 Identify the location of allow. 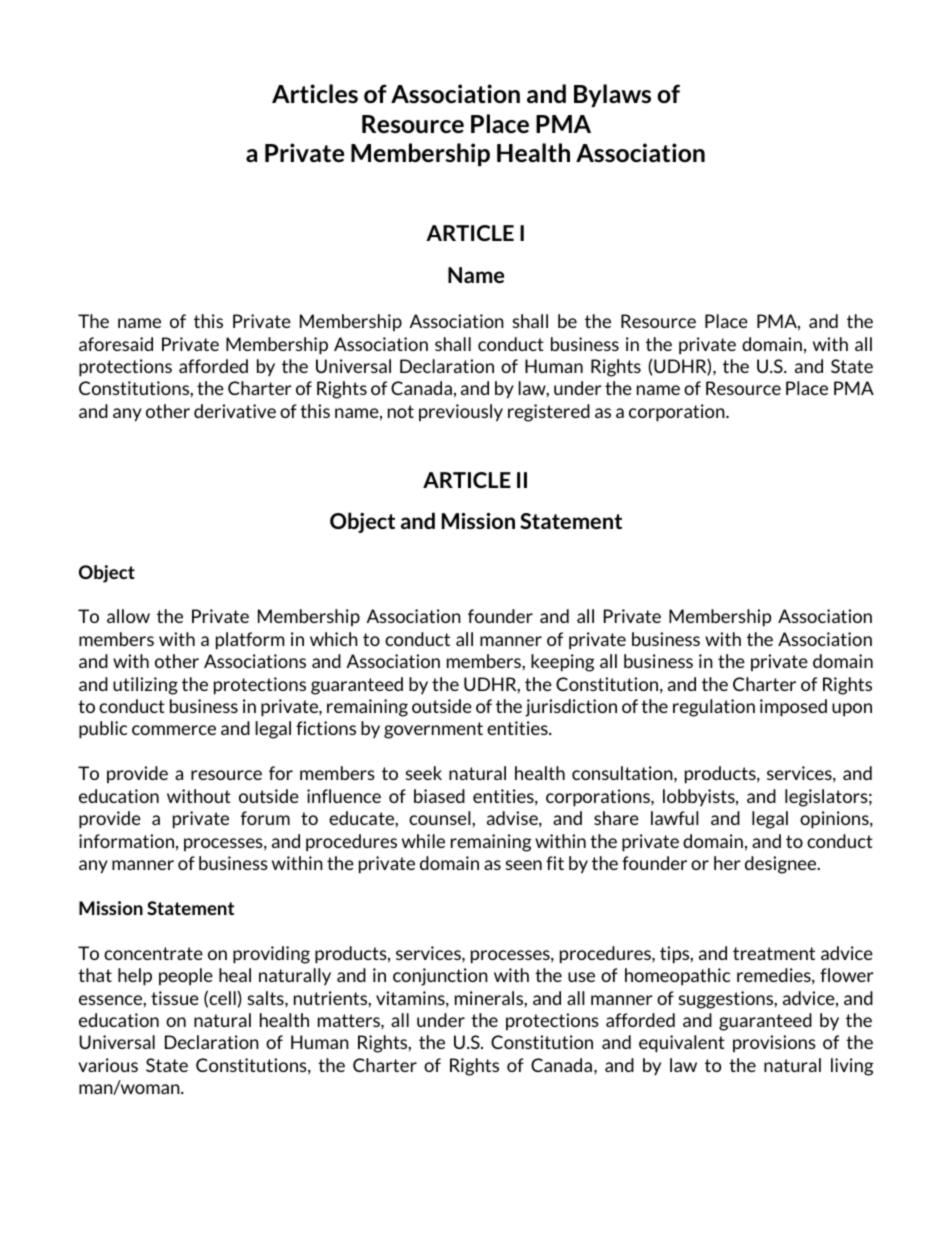
(128, 616).
